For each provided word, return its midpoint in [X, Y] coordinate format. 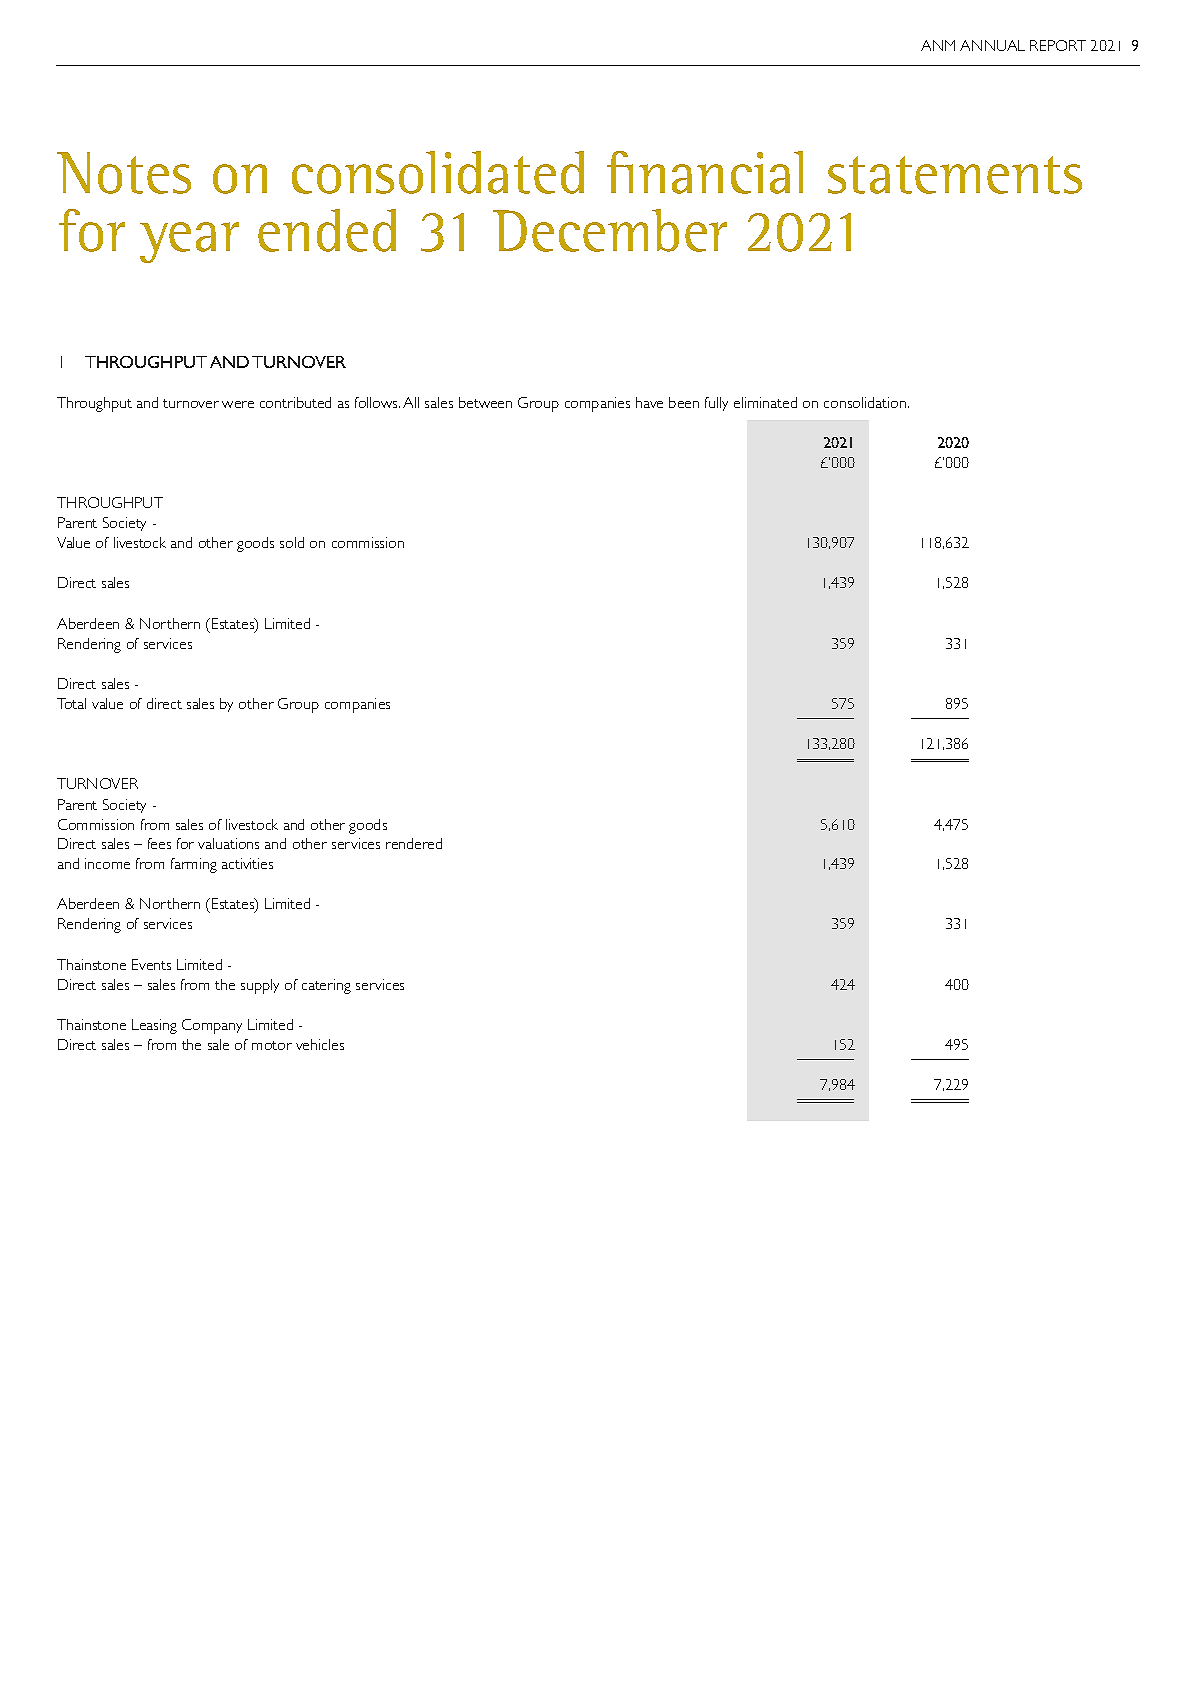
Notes [124, 173]
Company [212, 1026]
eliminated [765, 402]
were [238, 404]
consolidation [866, 402]
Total [71, 703]
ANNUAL [992, 45]
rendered [414, 843]
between [485, 402]
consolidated [438, 172]
